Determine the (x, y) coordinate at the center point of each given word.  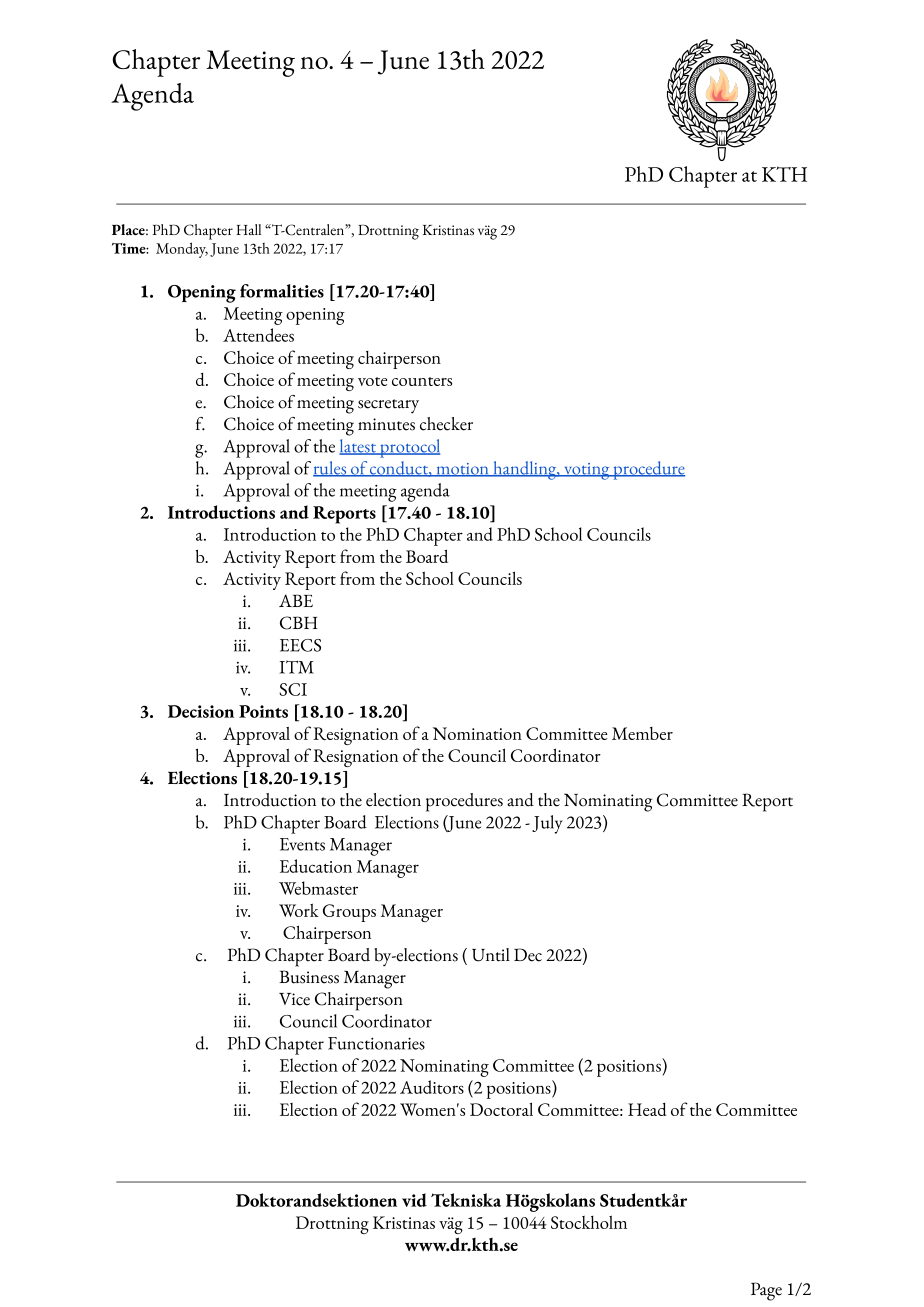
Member (642, 733)
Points (263, 711)
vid (414, 1200)
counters (422, 381)
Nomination (477, 733)
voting (587, 471)
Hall (248, 229)
